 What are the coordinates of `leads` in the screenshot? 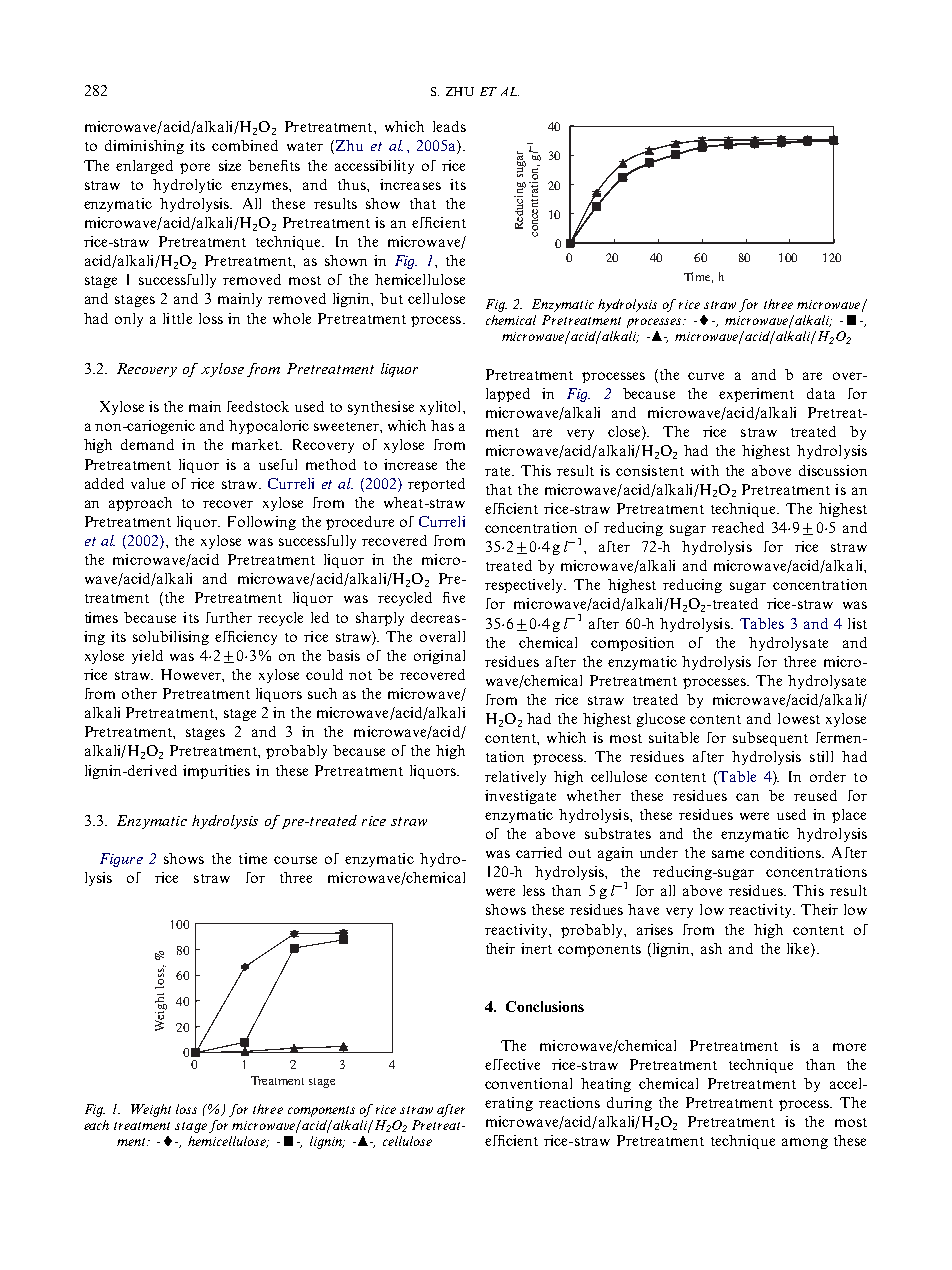 It's located at (449, 126).
